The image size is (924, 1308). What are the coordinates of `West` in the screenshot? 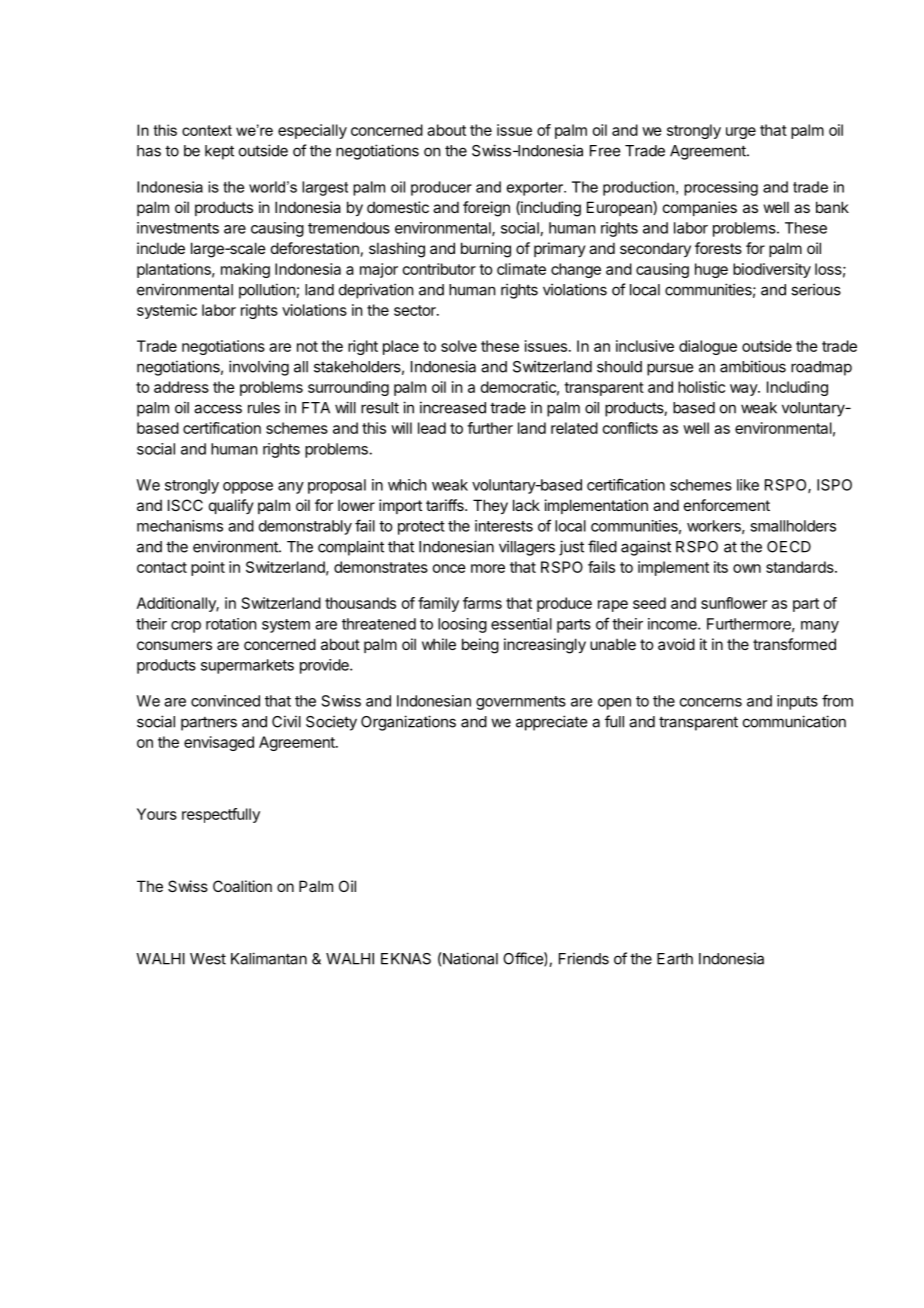 It's located at (208, 959).
